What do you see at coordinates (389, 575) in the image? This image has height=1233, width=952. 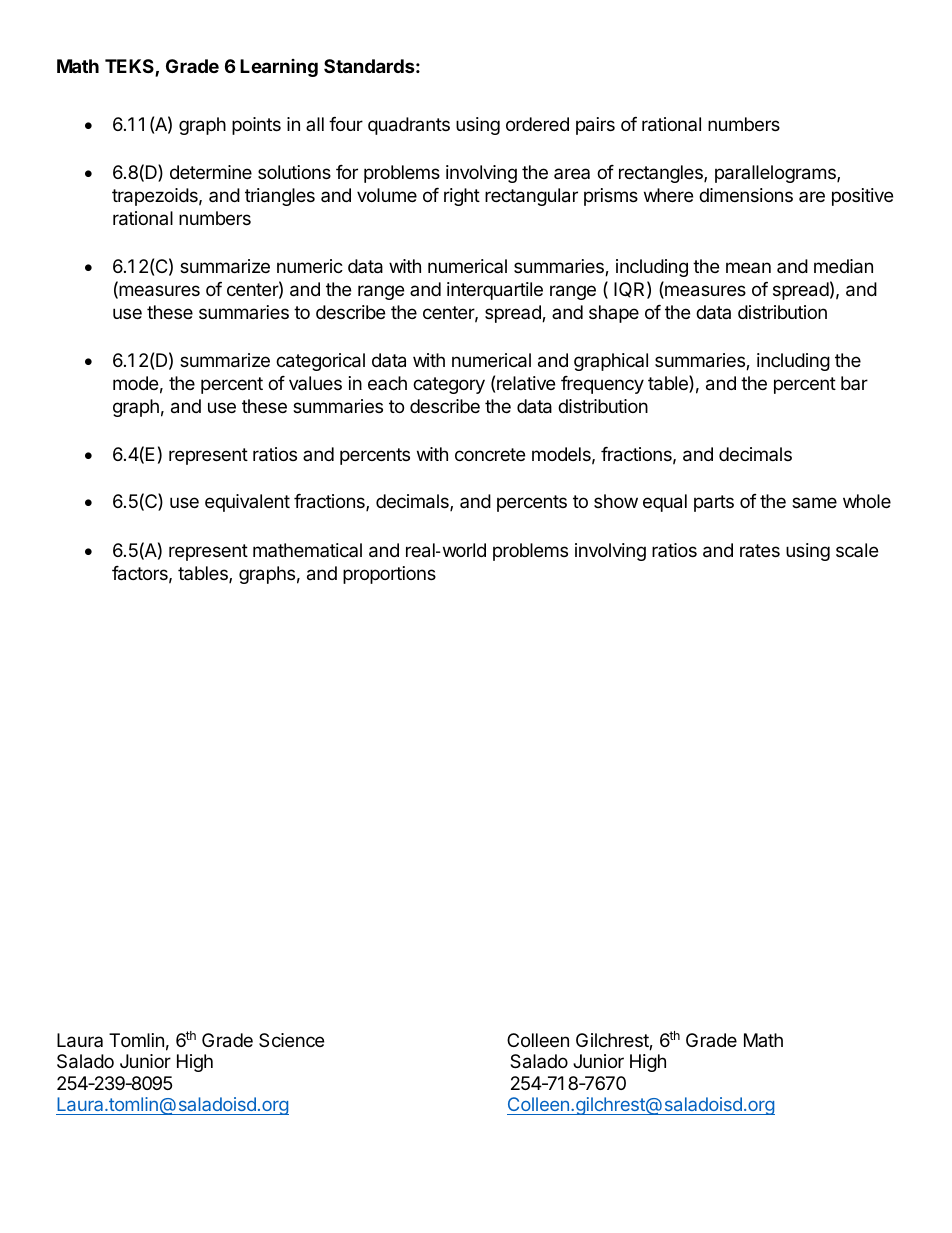 I see `proportions` at bounding box center [389, 575].
